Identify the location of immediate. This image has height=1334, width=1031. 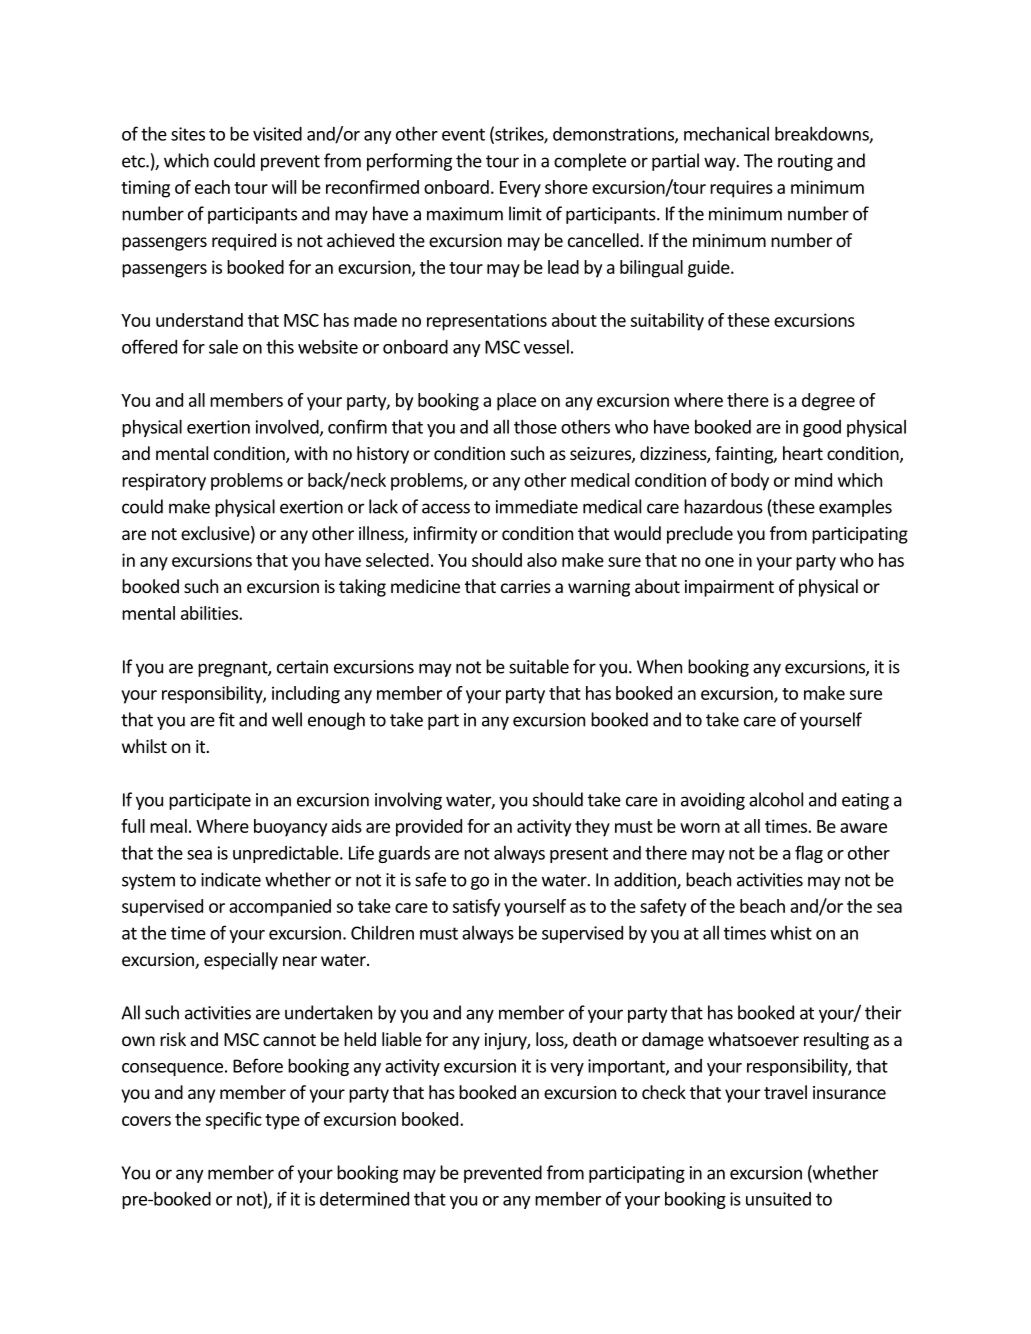
(537, 506).
